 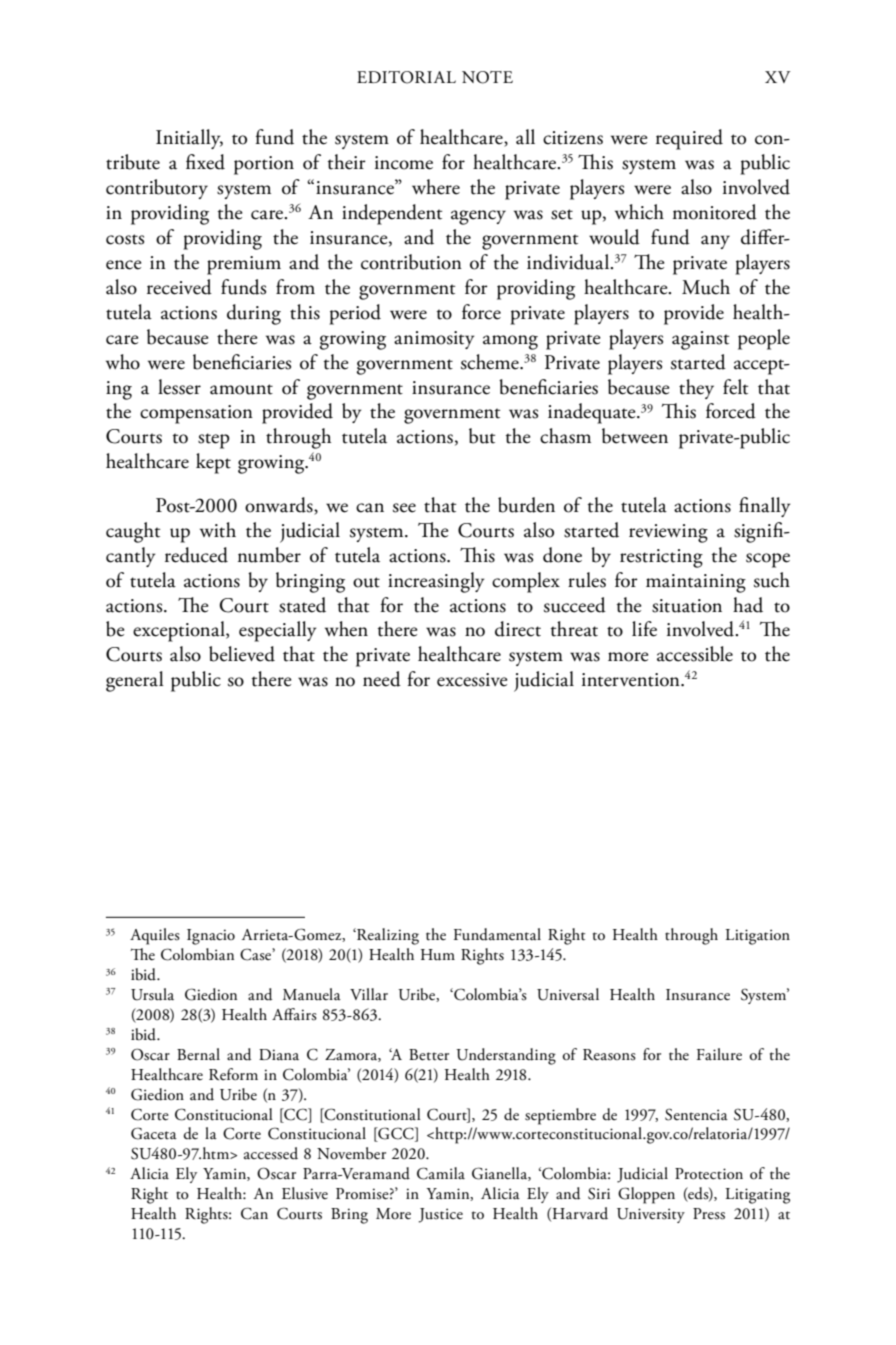 I want to click on accessed, so click(x=271, y=1153).
